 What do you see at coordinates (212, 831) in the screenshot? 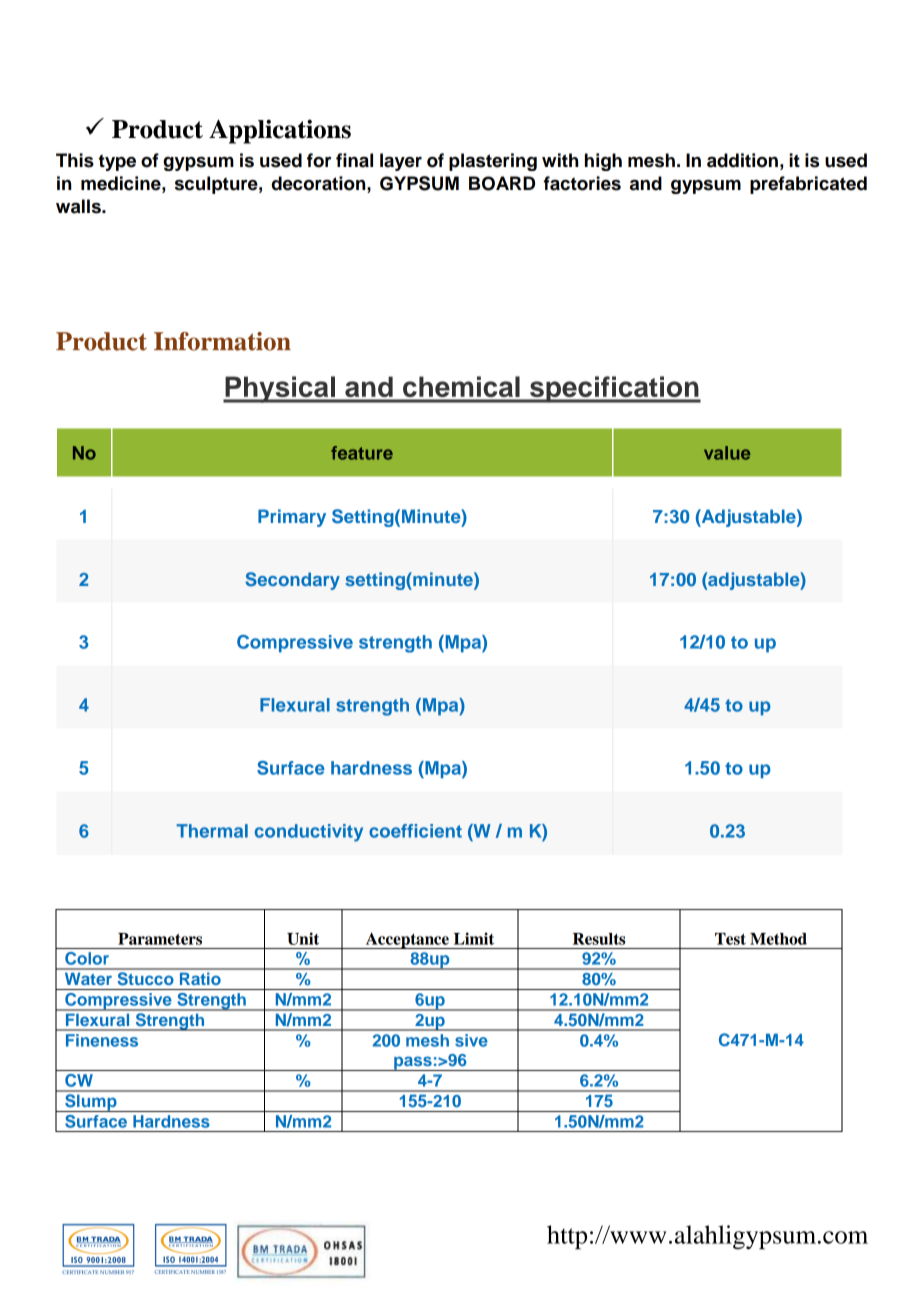
I see `Thermal` at bounding box center [212, 831].
